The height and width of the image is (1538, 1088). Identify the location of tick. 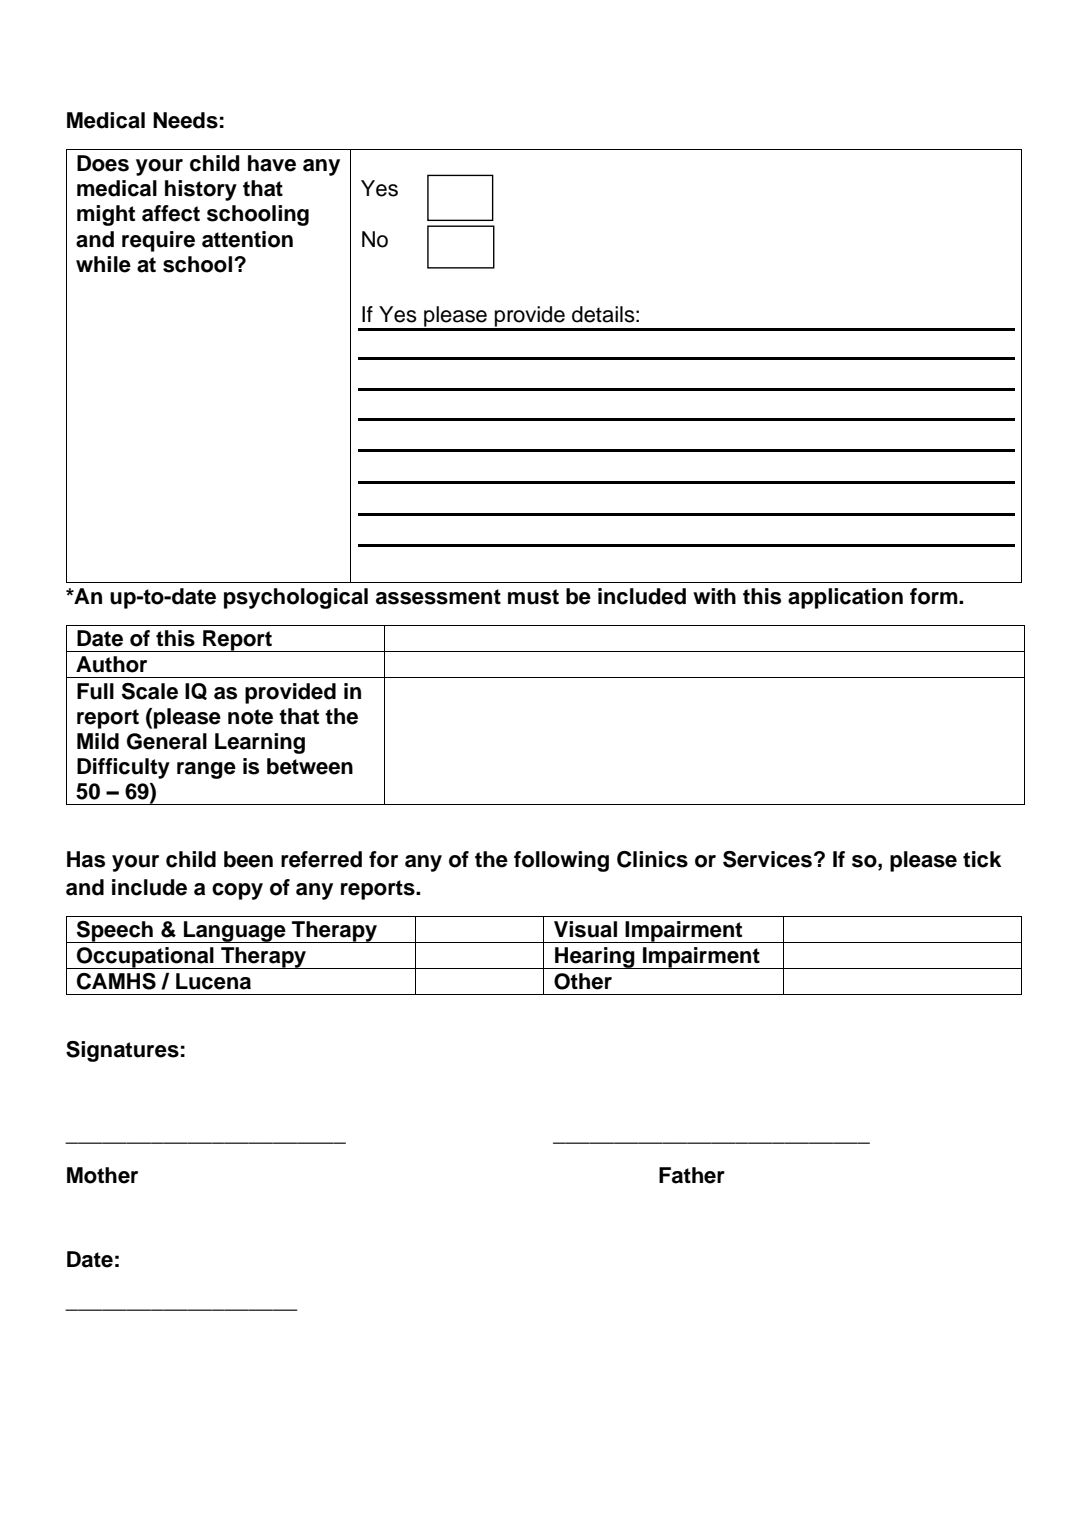
(982, 859).
